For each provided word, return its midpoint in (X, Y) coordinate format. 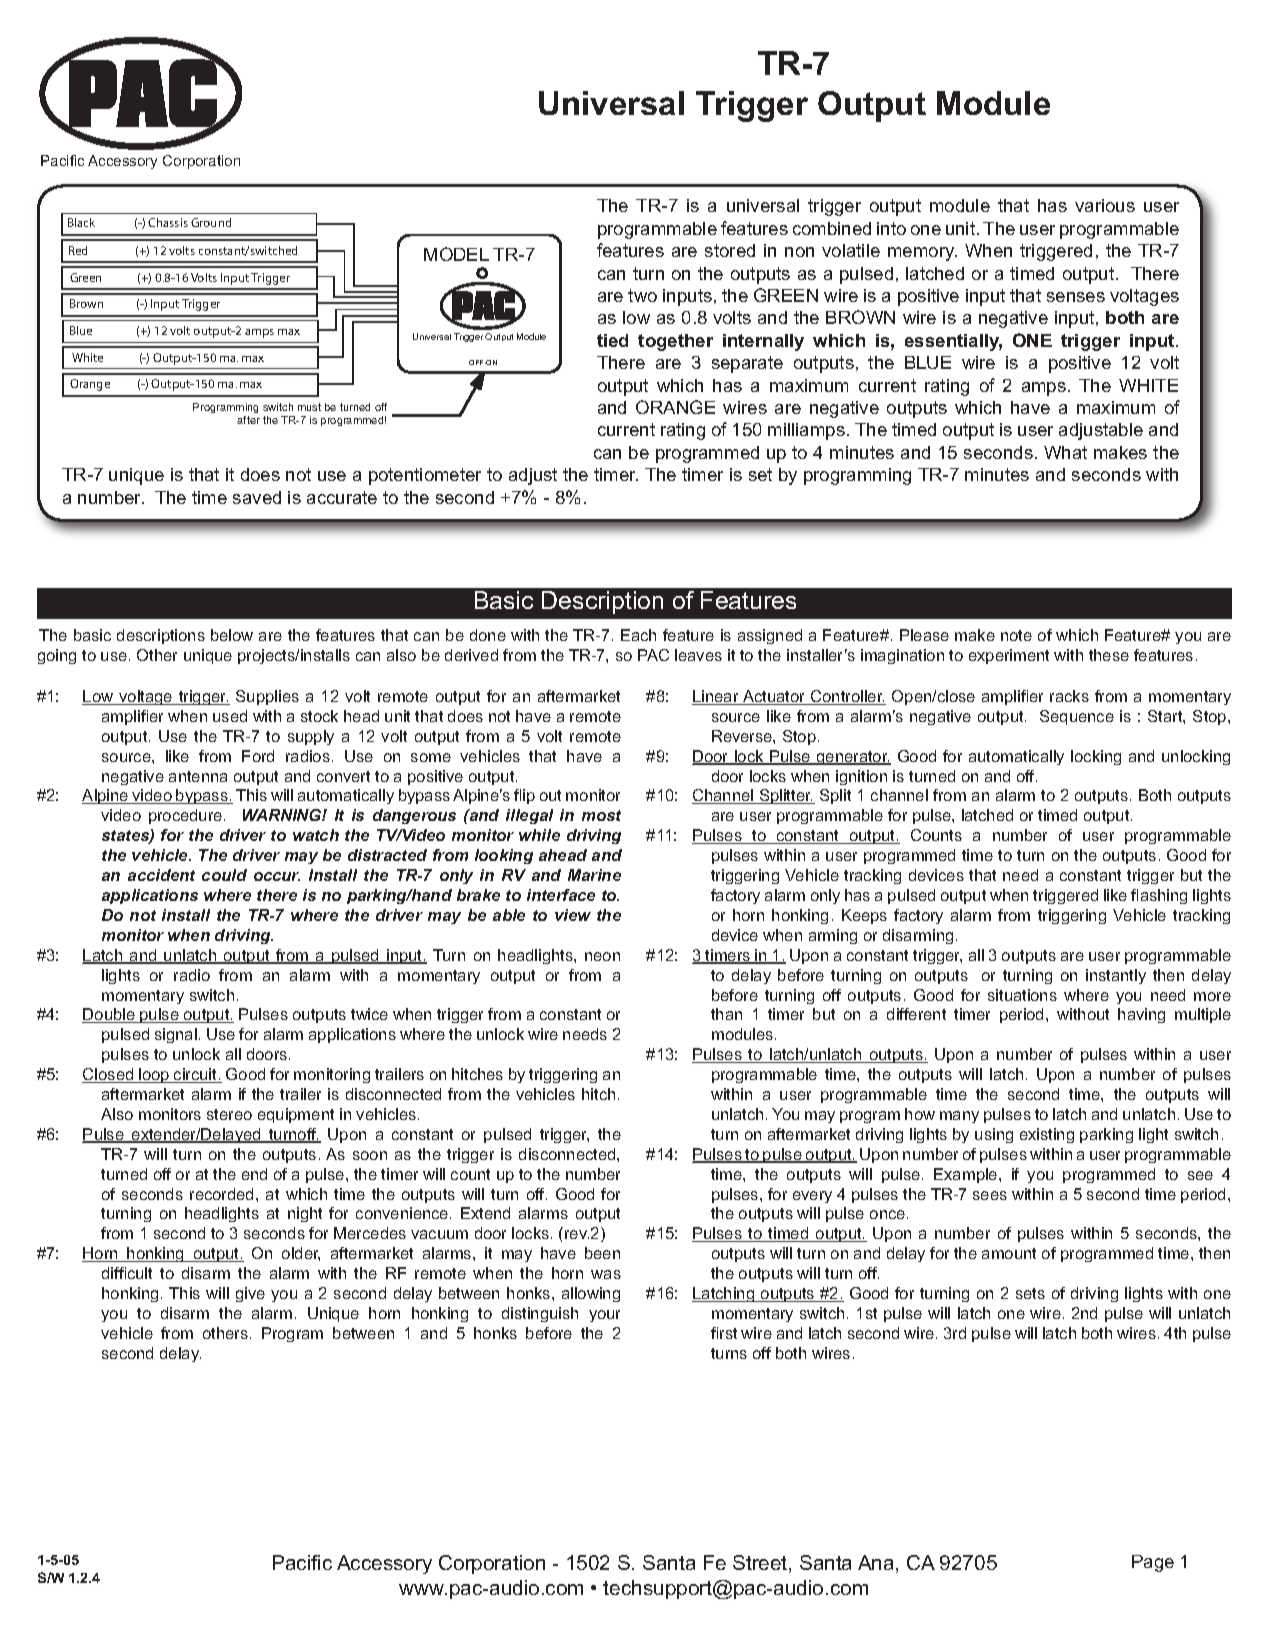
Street (761, 1564)
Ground (211, 222)
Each (638, 635)
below (232, 635)
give (250, 1294)
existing (1047, 1135)
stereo (229, 1114)
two (642, 295)
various (1105, 205)
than (726, 1014)
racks (1069, 696)
